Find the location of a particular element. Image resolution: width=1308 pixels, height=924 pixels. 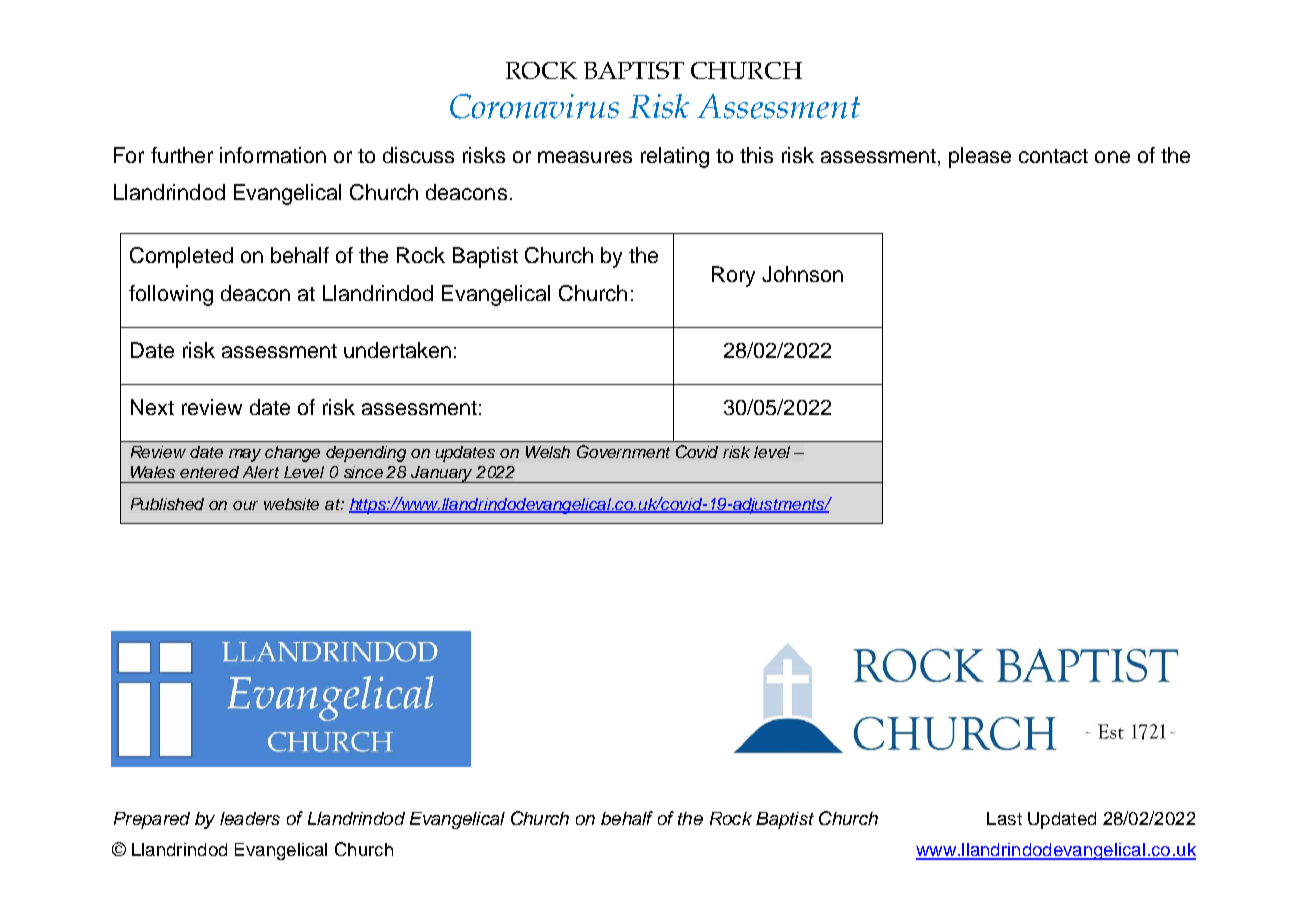

Last is located at coordinates (1004, 818).
